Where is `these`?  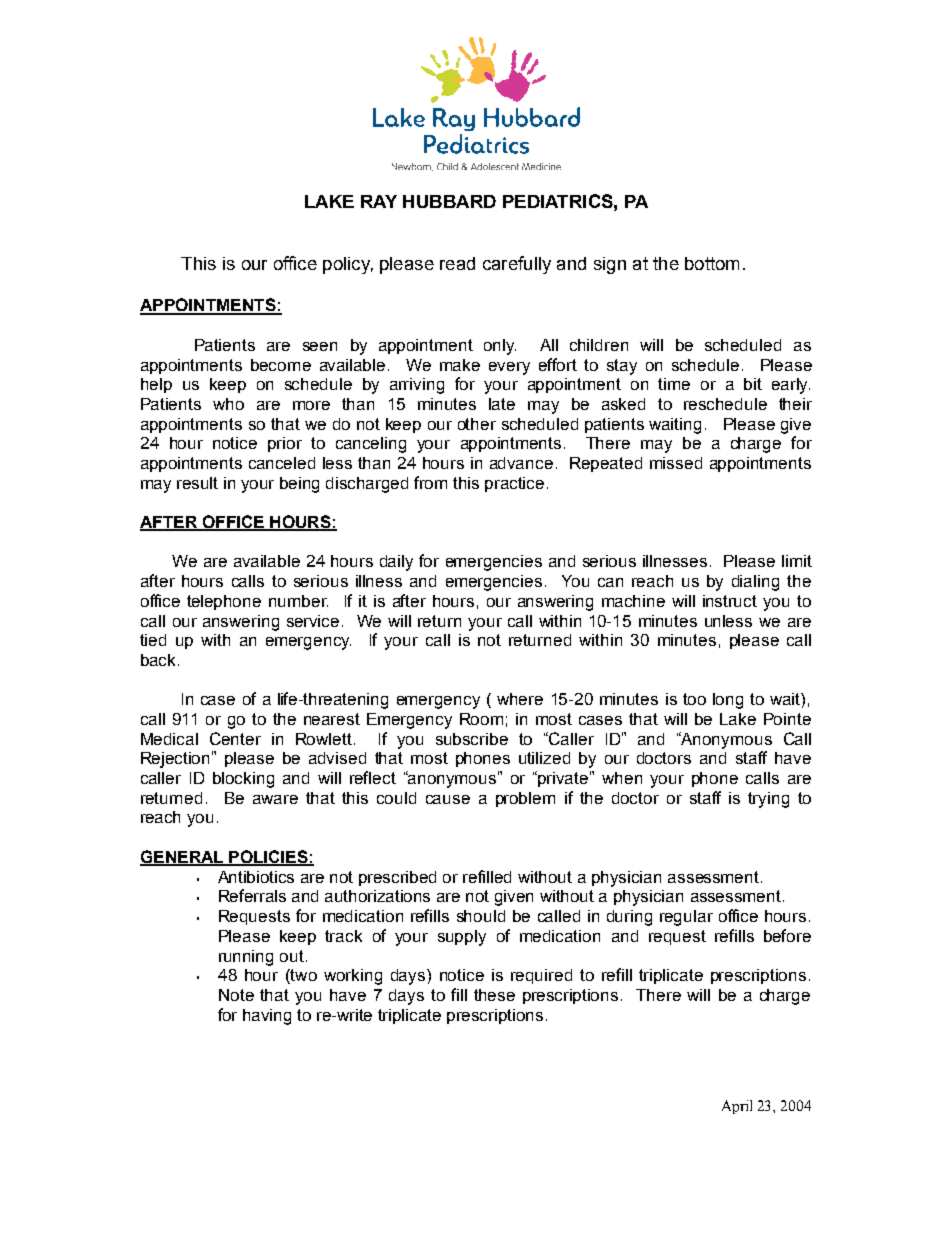
these is located at coordinates (494, 995).
